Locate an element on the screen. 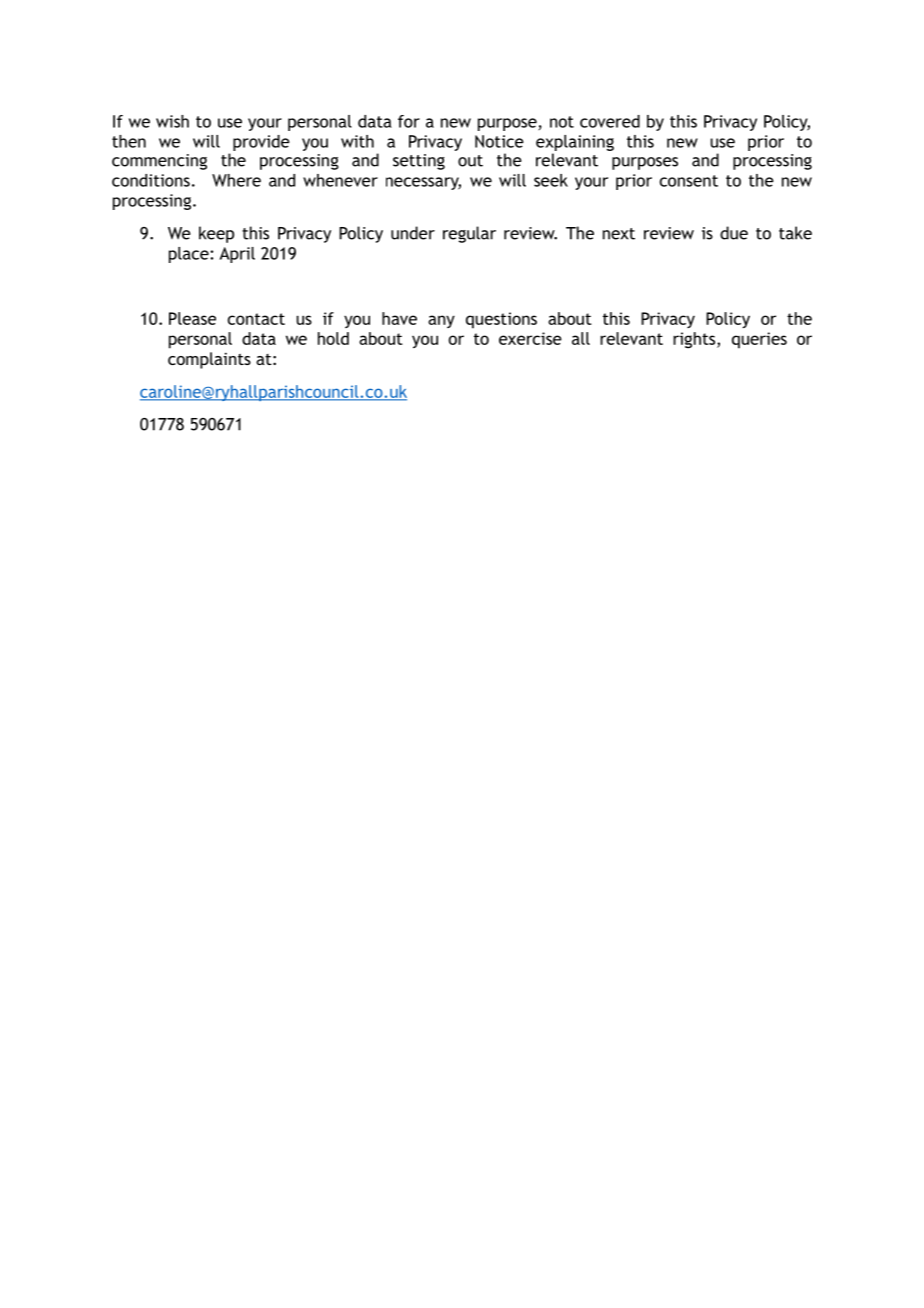 Image resolution: width=924 pixels, height=1308 pixels. have is located at coordinates (399, 318).
